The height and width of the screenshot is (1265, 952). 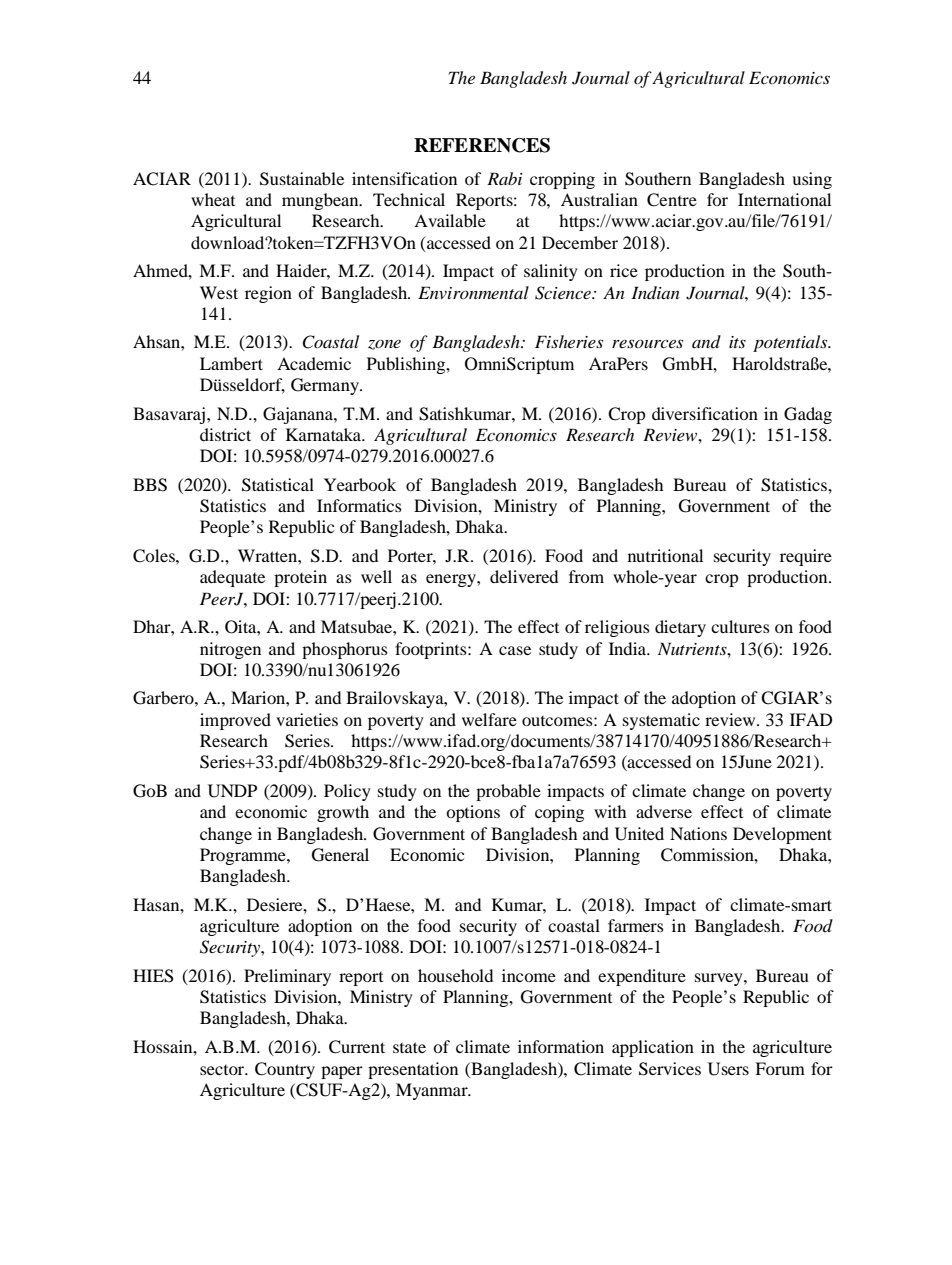 I want to click on improved, so click(x=235, y=721).
